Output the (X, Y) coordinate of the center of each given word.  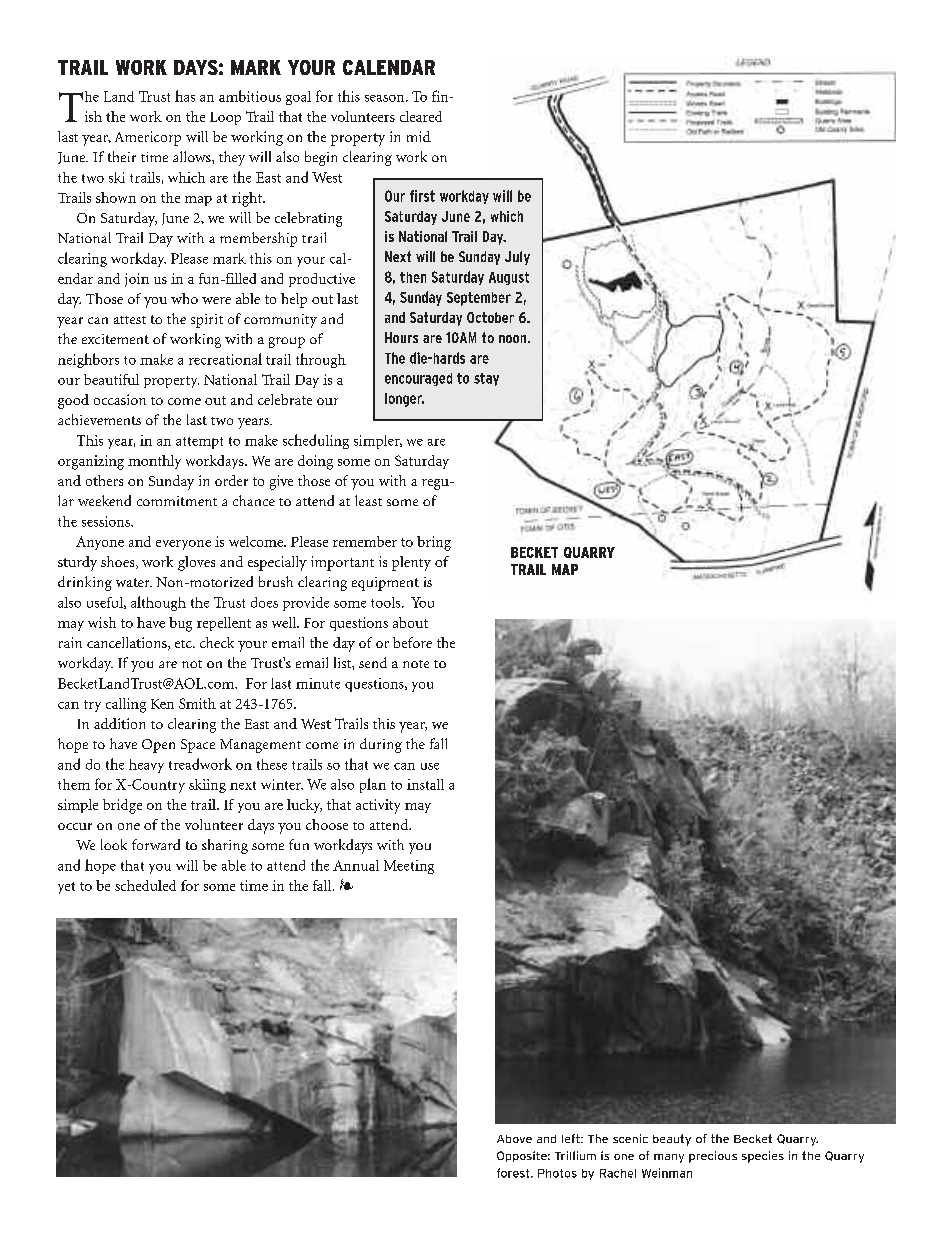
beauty (672, 1140)
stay (486, 379)
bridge (122, 806)
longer (404, 400)
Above (514, 1139)
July (517, 258)
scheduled (145, 885)
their (122, 156)
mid (419, 136)
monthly (154, 462)
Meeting (409, 867)
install (425, 784)
